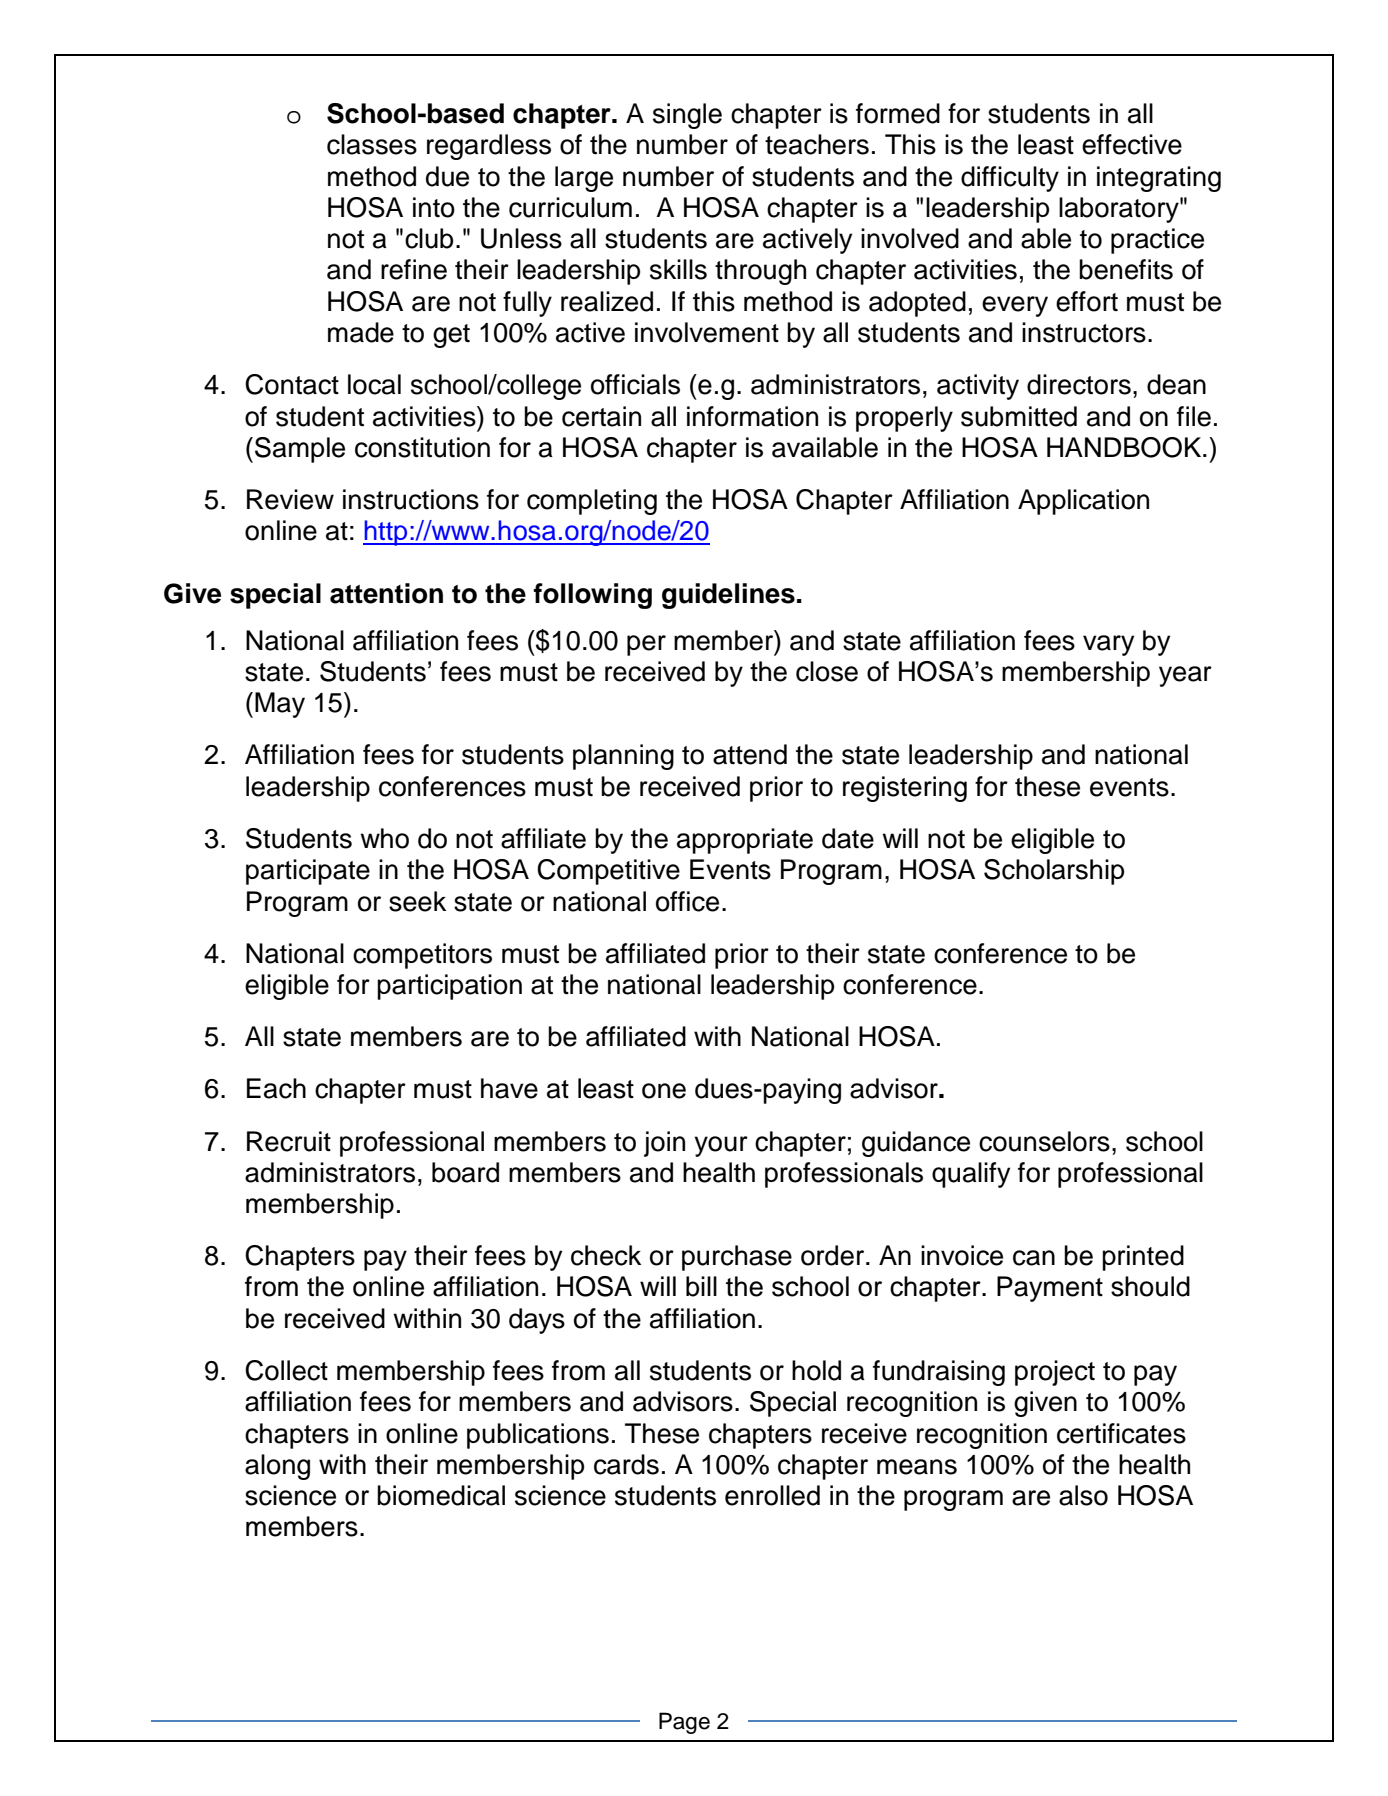  I want to click on effective, so click(1132, 144).
